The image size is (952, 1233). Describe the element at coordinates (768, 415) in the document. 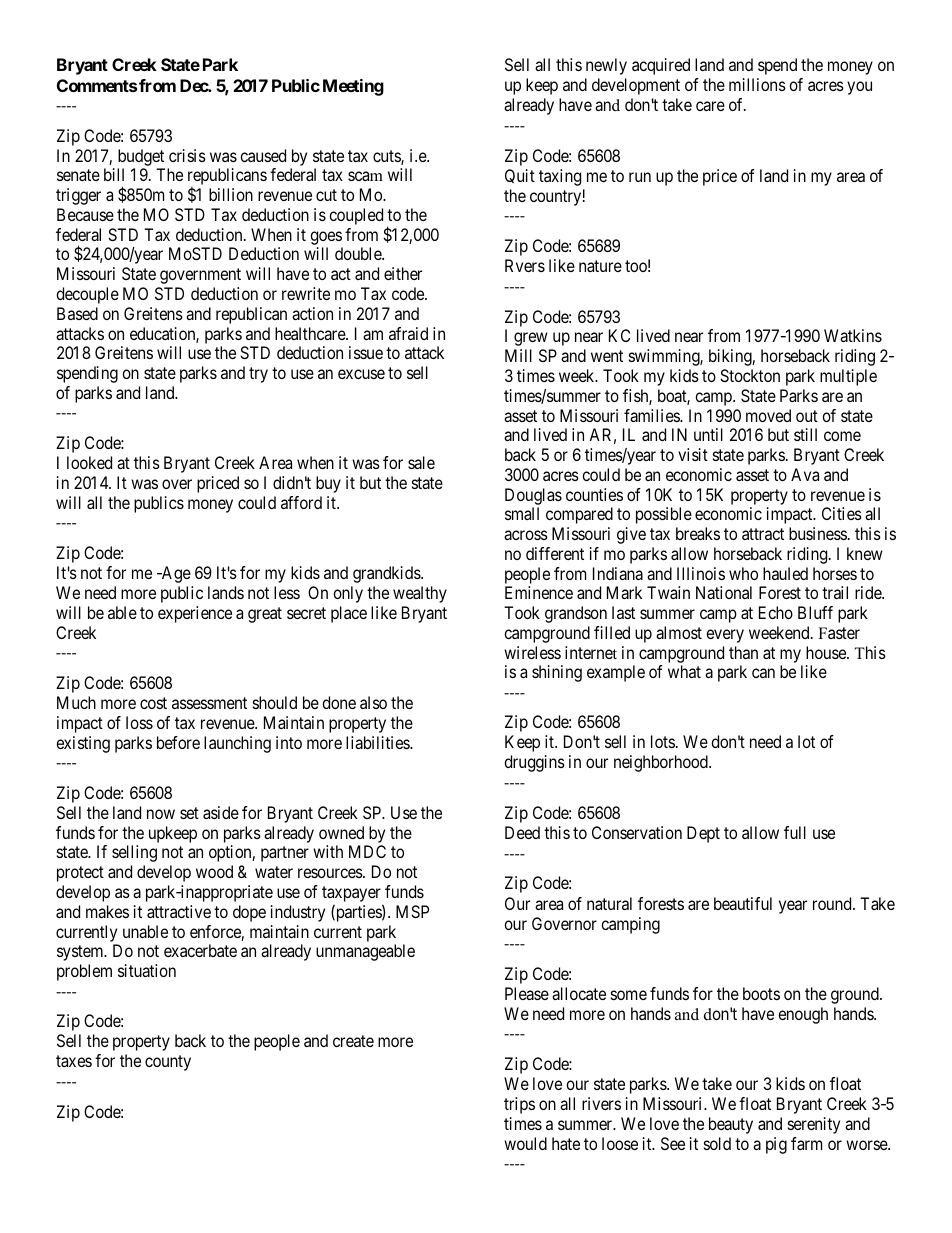

I see `moved` at that location.
